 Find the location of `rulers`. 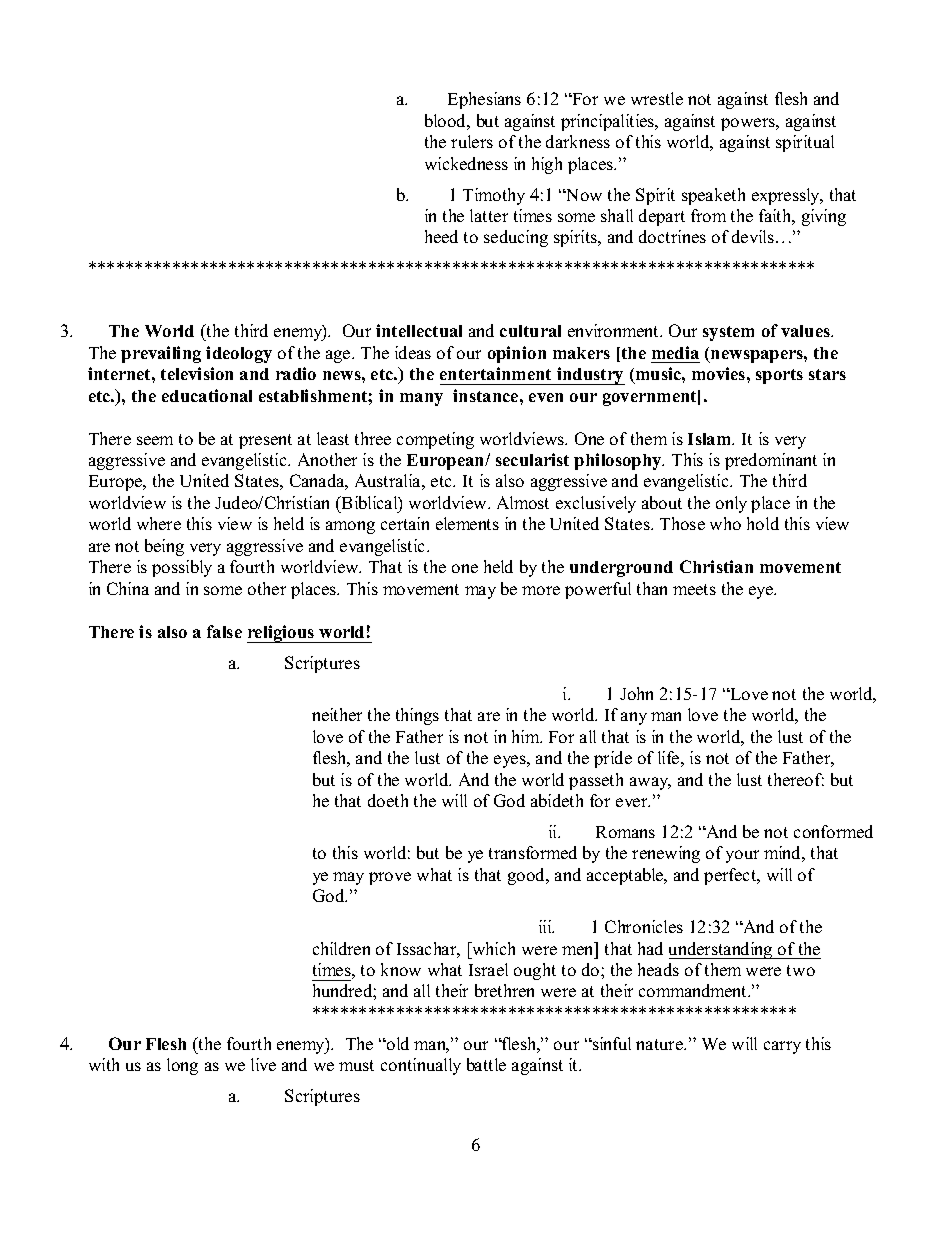

rulers is located at coordinates (472, 141).
